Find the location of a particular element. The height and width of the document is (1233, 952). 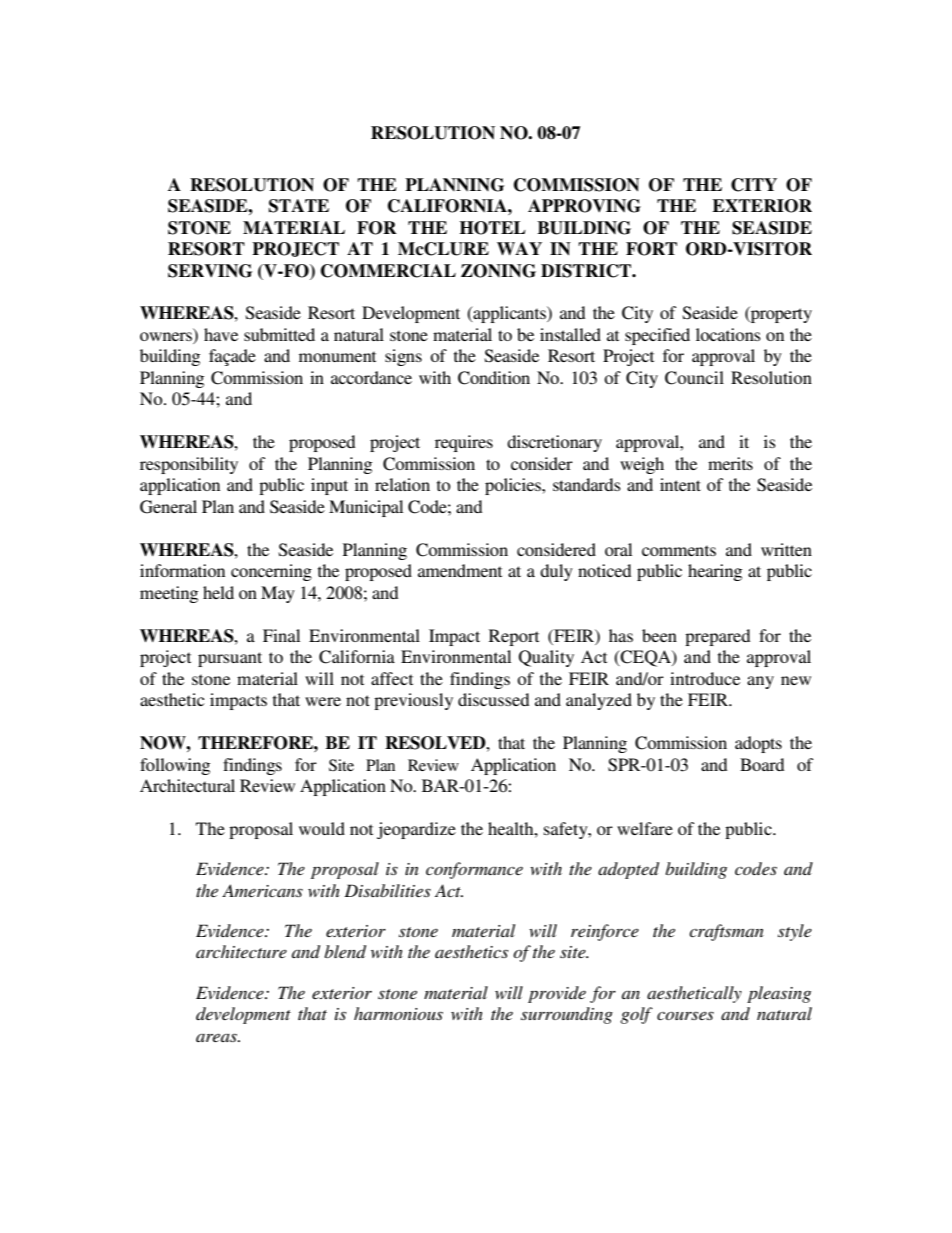

STATE is located at coordinates (299, 206).
